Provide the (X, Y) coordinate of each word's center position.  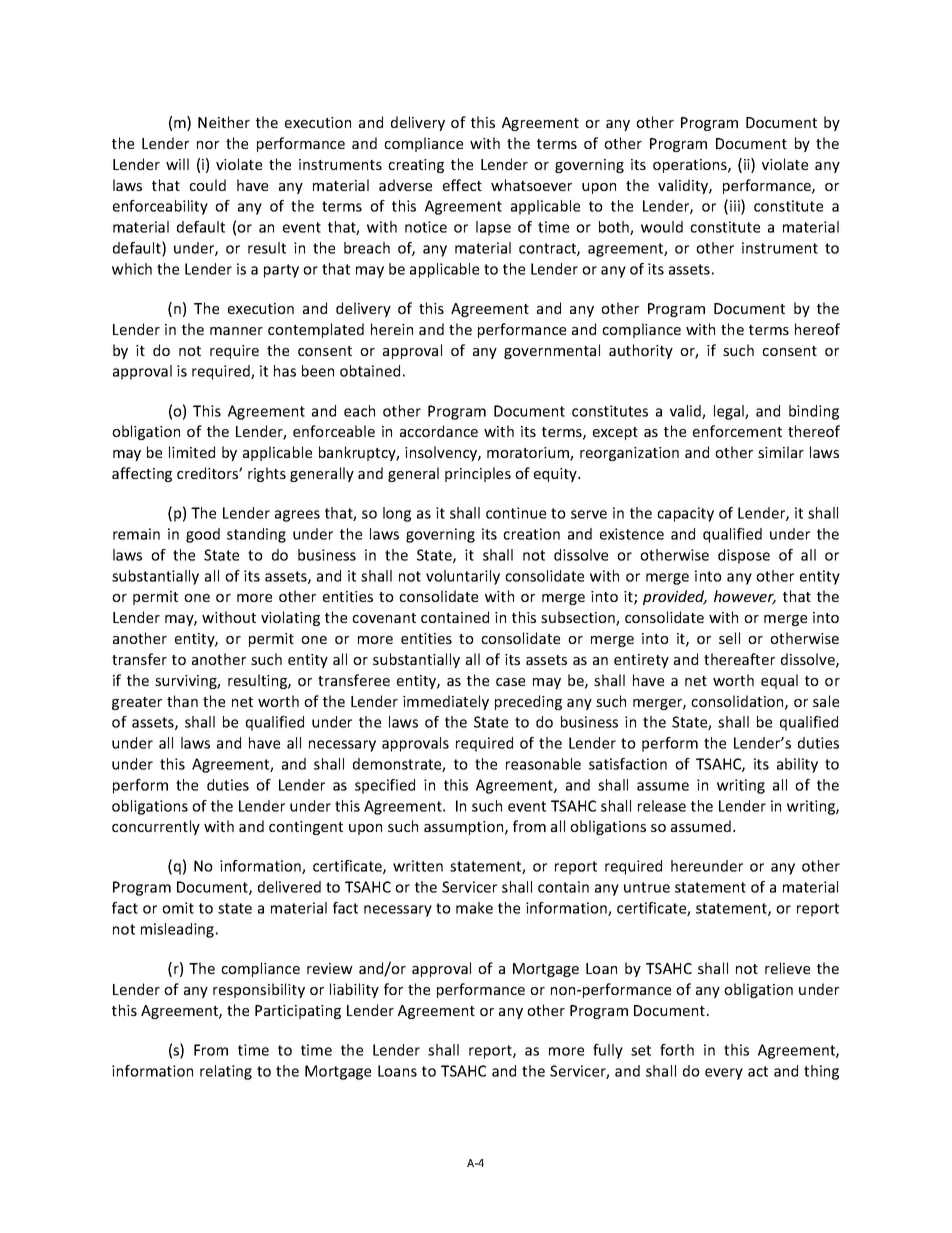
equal (779, 681)
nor (208, 145)
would (662, 227)
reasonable (543, 764)
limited (192, 452)
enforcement (737, 431)
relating (226, 1072)
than (182, 701)
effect (462, 185)
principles (478, 474)
